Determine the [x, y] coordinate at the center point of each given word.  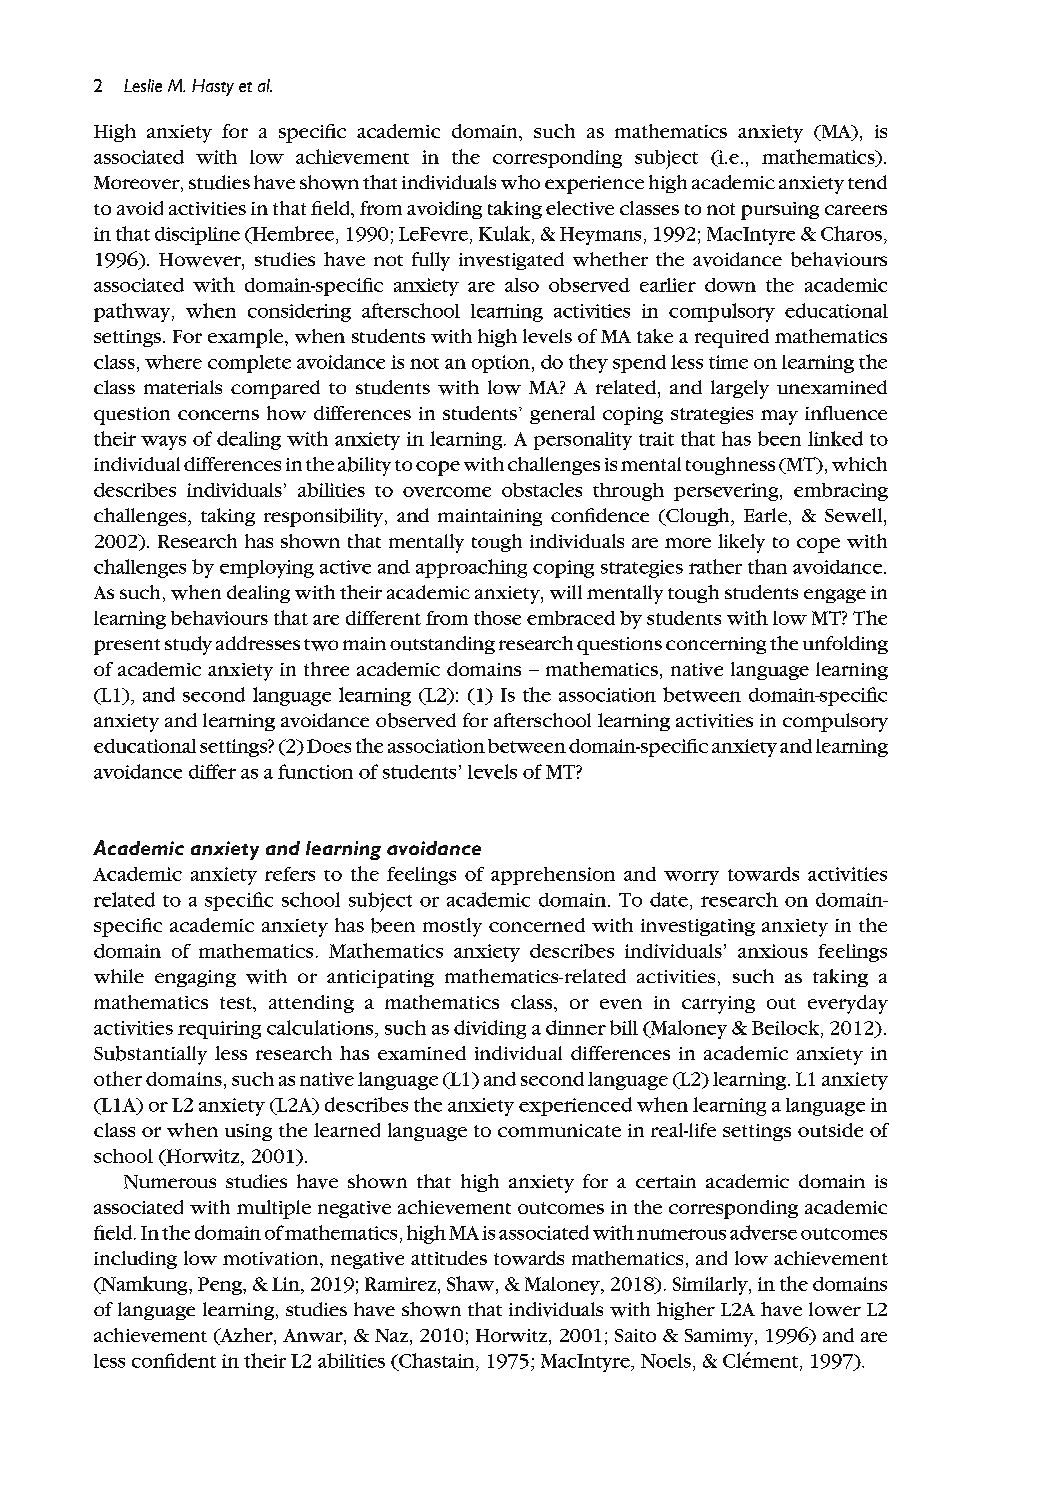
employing [267, 569]
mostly [452, 927]
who [520, 182]
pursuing [780, 211]
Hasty [213, 87]
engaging [195, 978]
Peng [221, 1286]
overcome [447, 492]
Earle [765, 515]
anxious [773, 951]
